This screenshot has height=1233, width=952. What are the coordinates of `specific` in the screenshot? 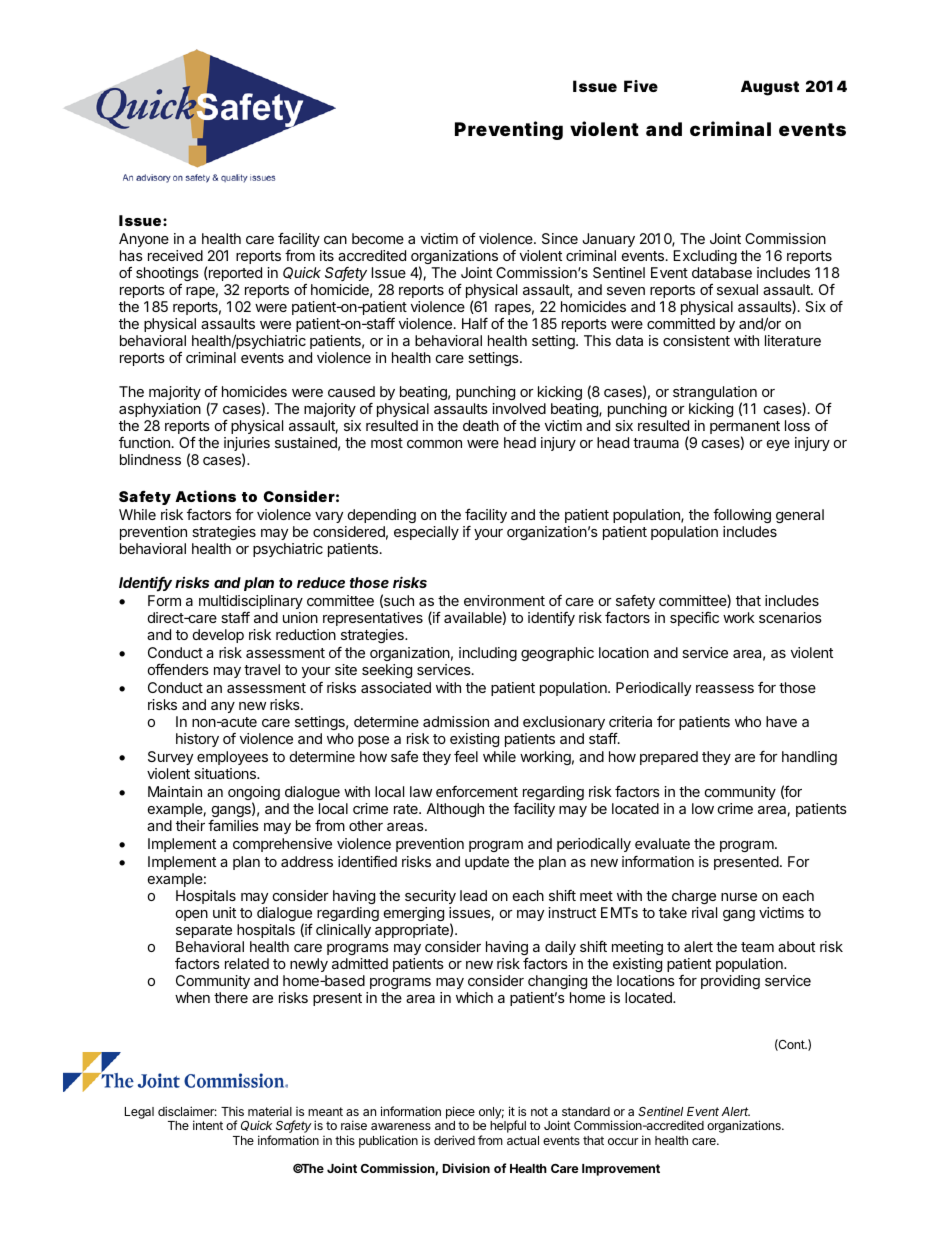 It's located at (694, 619).
